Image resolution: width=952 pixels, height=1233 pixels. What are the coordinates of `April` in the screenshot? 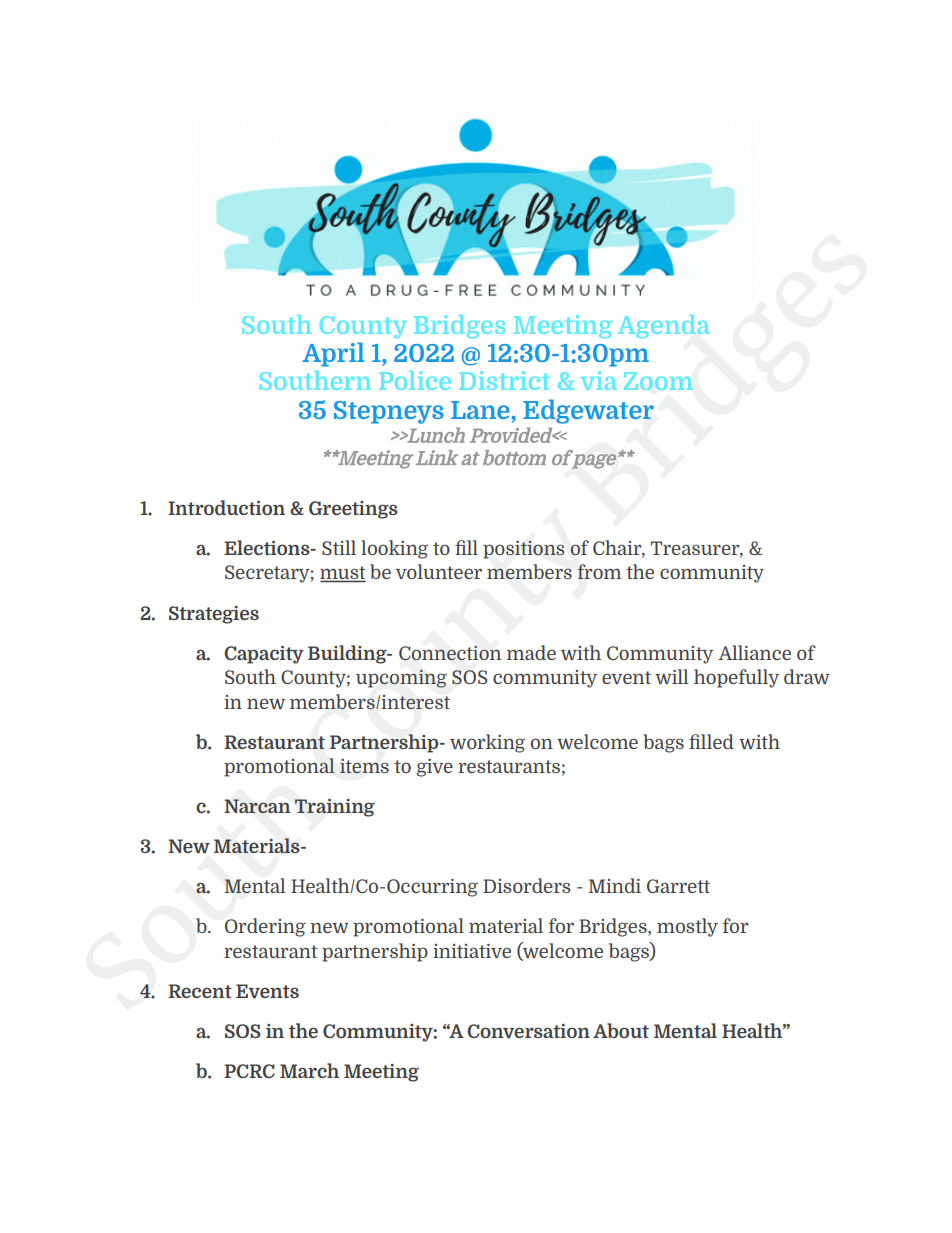 It's located at (333, 354).
